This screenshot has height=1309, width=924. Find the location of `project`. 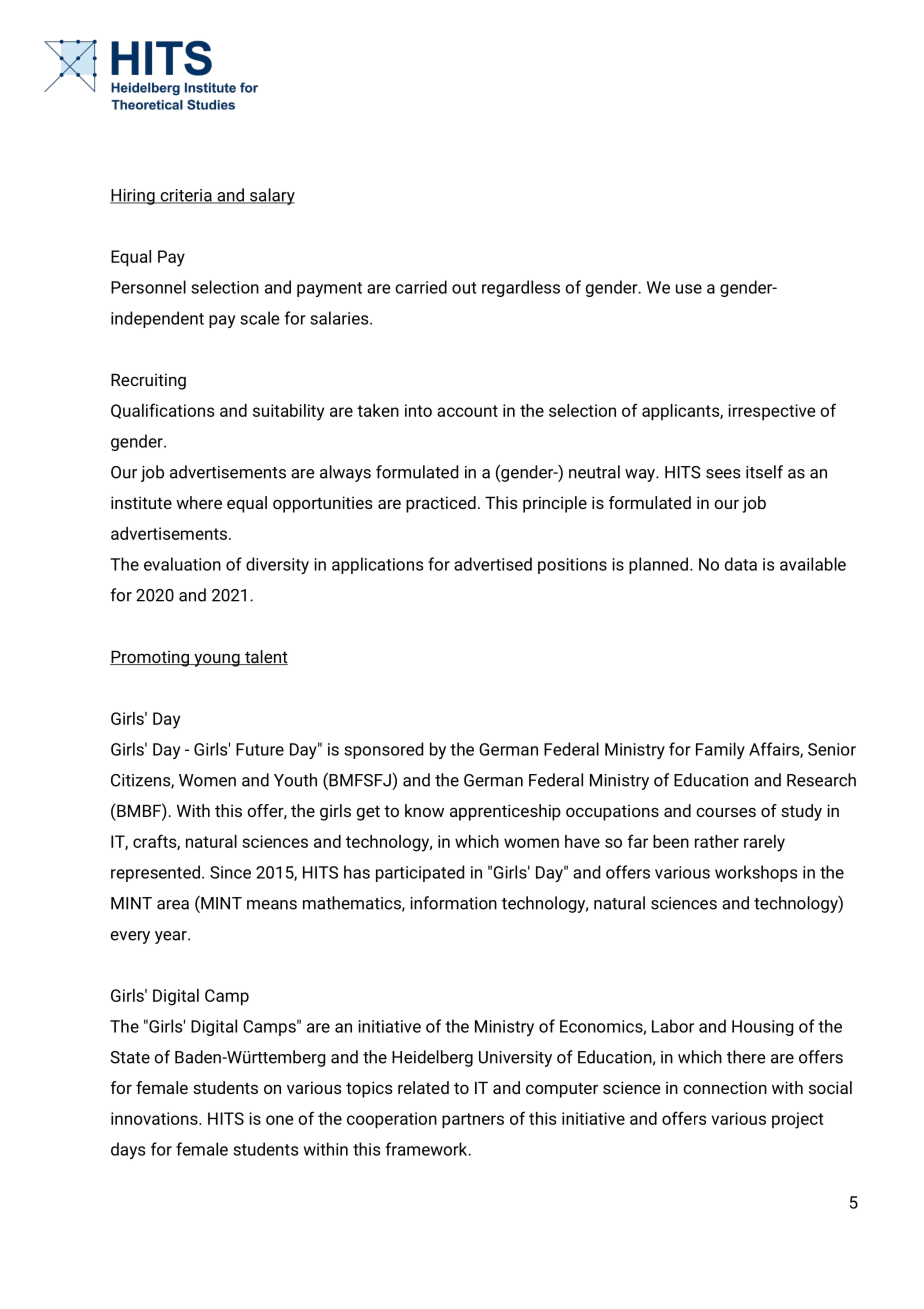

project is located at coordinates (798, 1120).
